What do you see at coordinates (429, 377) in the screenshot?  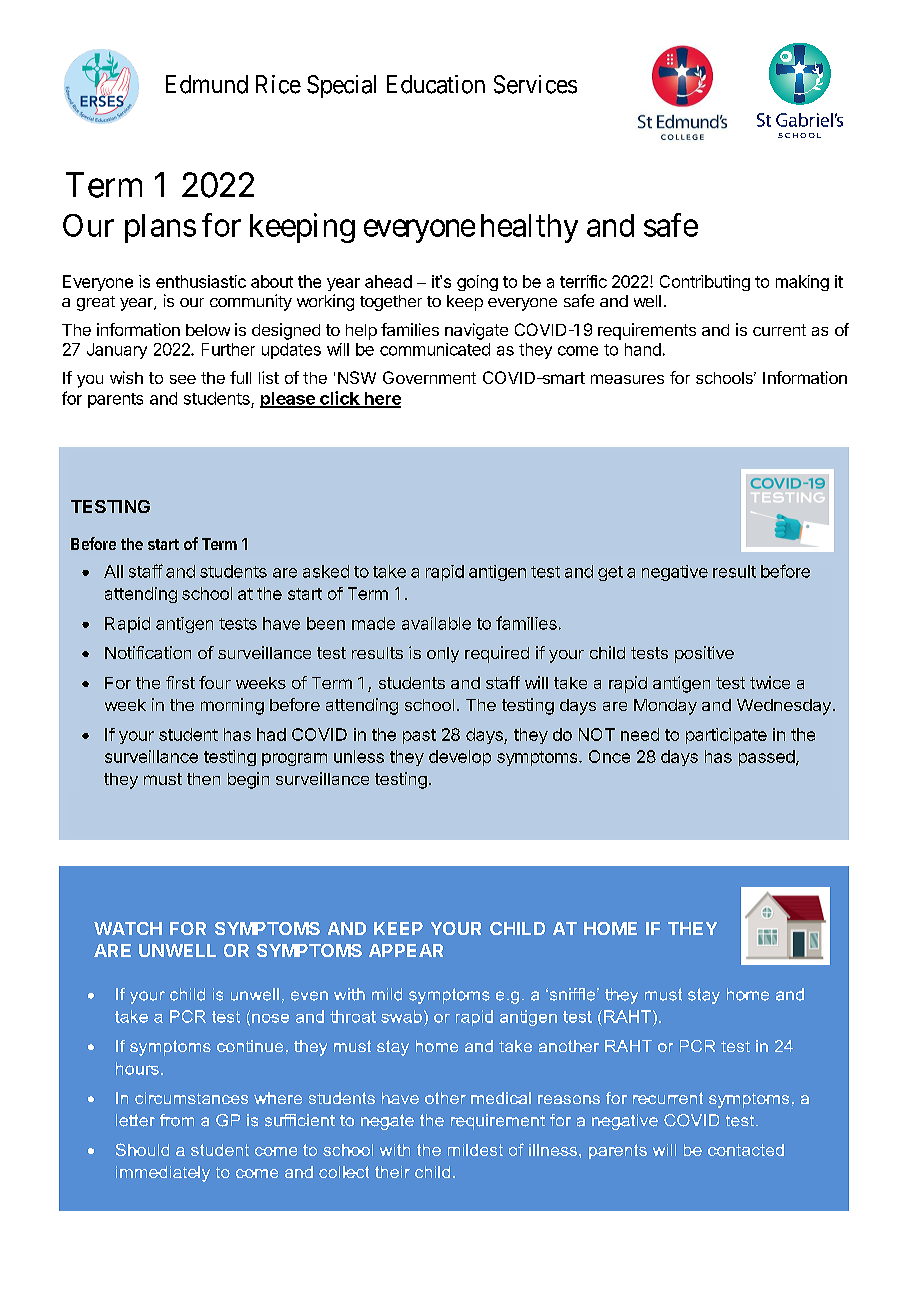 I see `Government` at bounding box center [429, 377].
